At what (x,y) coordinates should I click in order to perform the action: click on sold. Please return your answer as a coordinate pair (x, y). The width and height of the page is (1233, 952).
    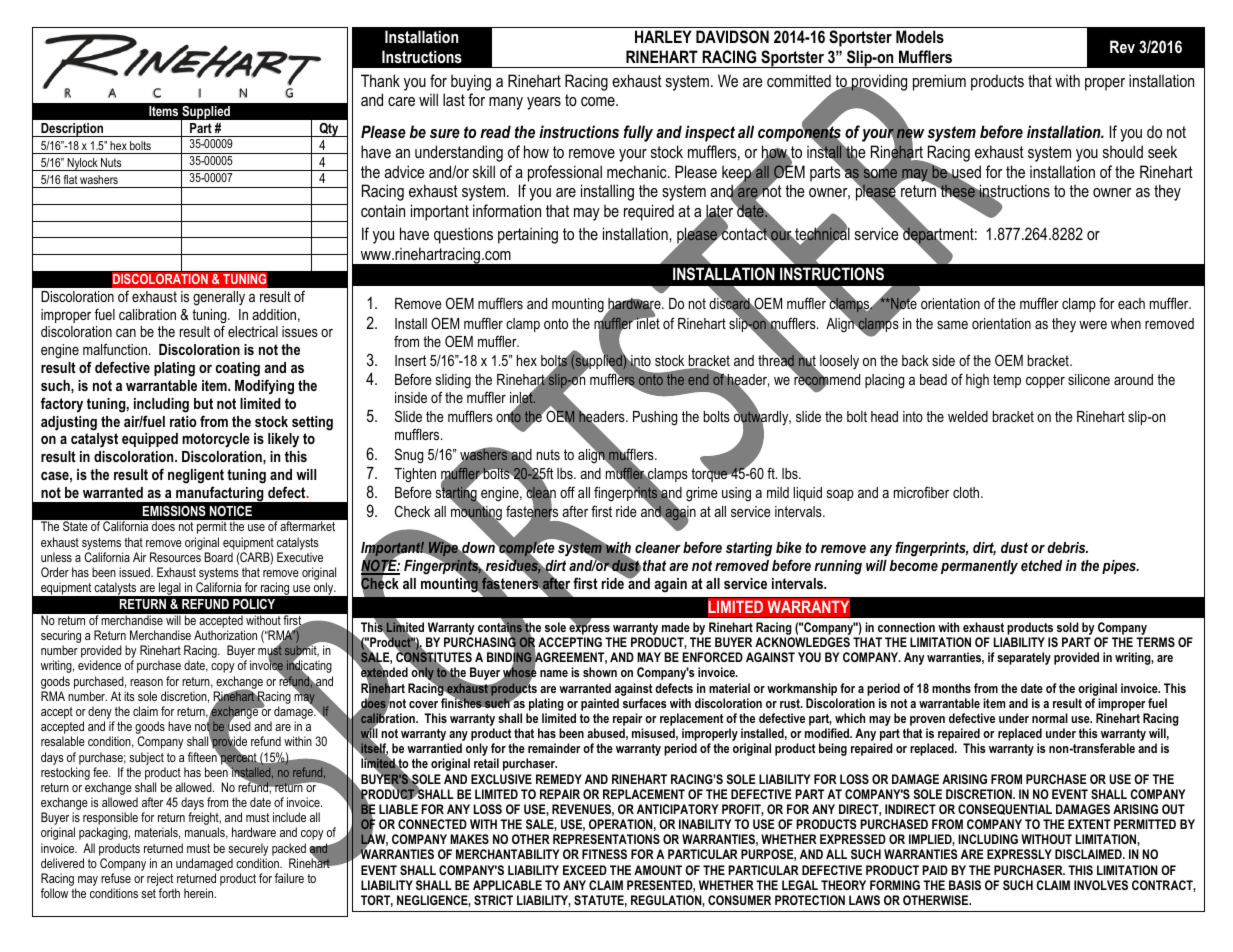
    Looking at the image, I should click on (1068, 627).
